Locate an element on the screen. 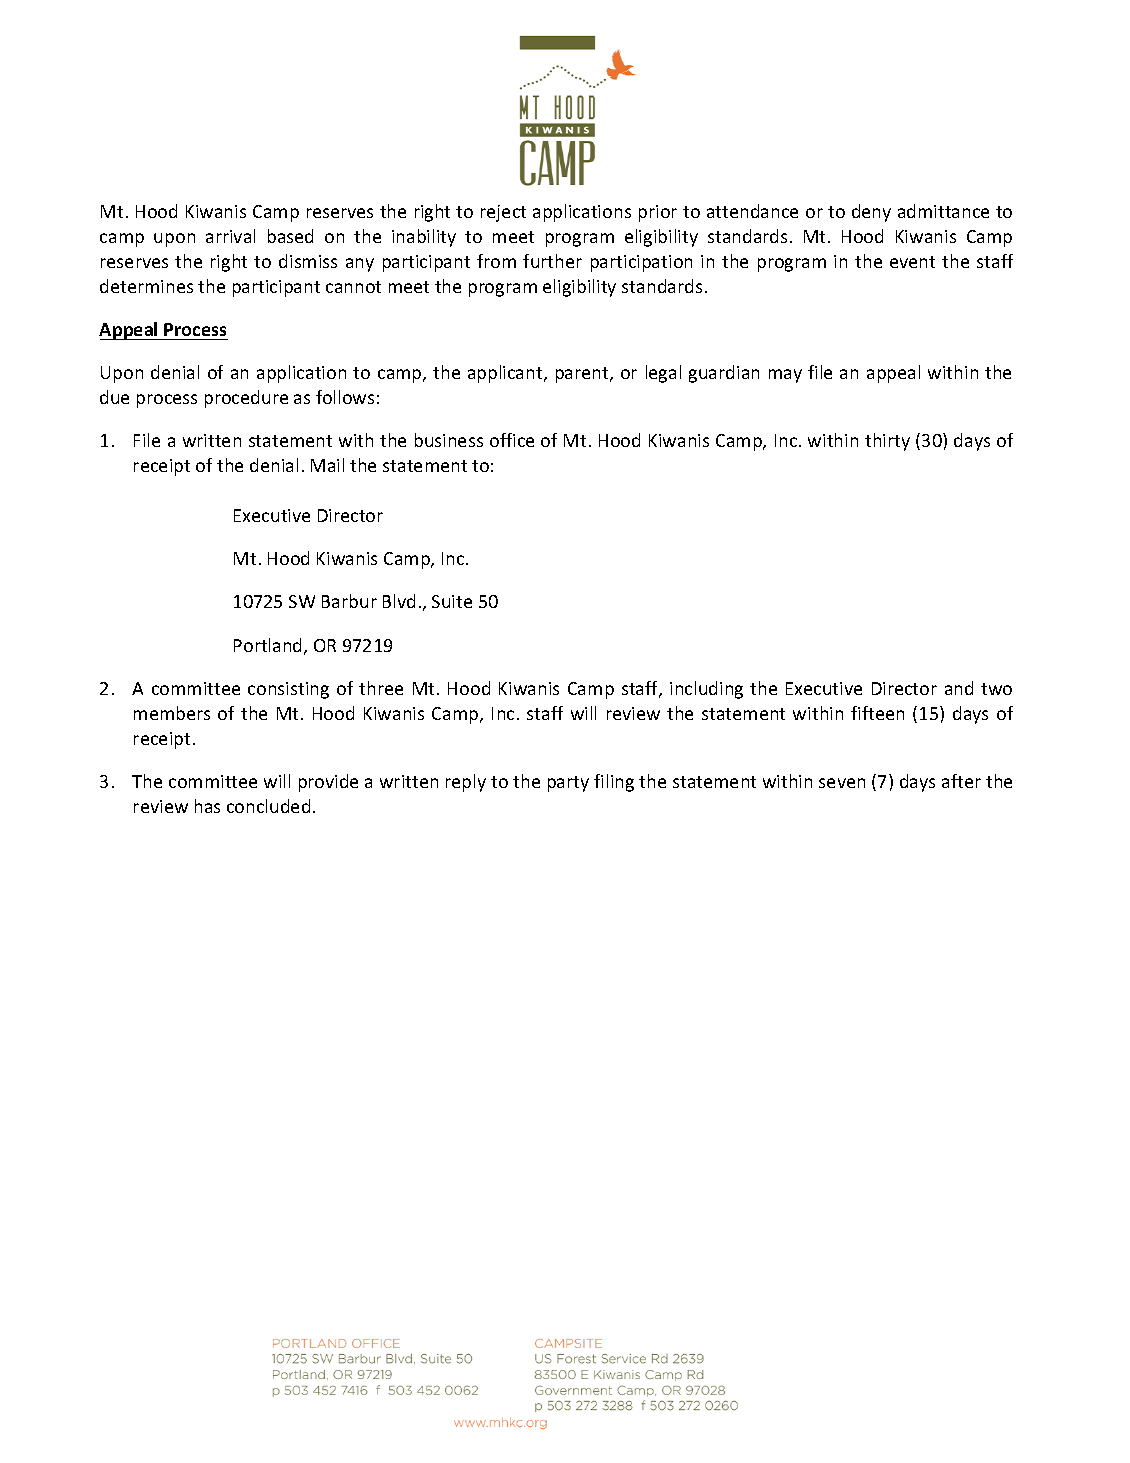  consisting is located at coordinates (288, 690).
